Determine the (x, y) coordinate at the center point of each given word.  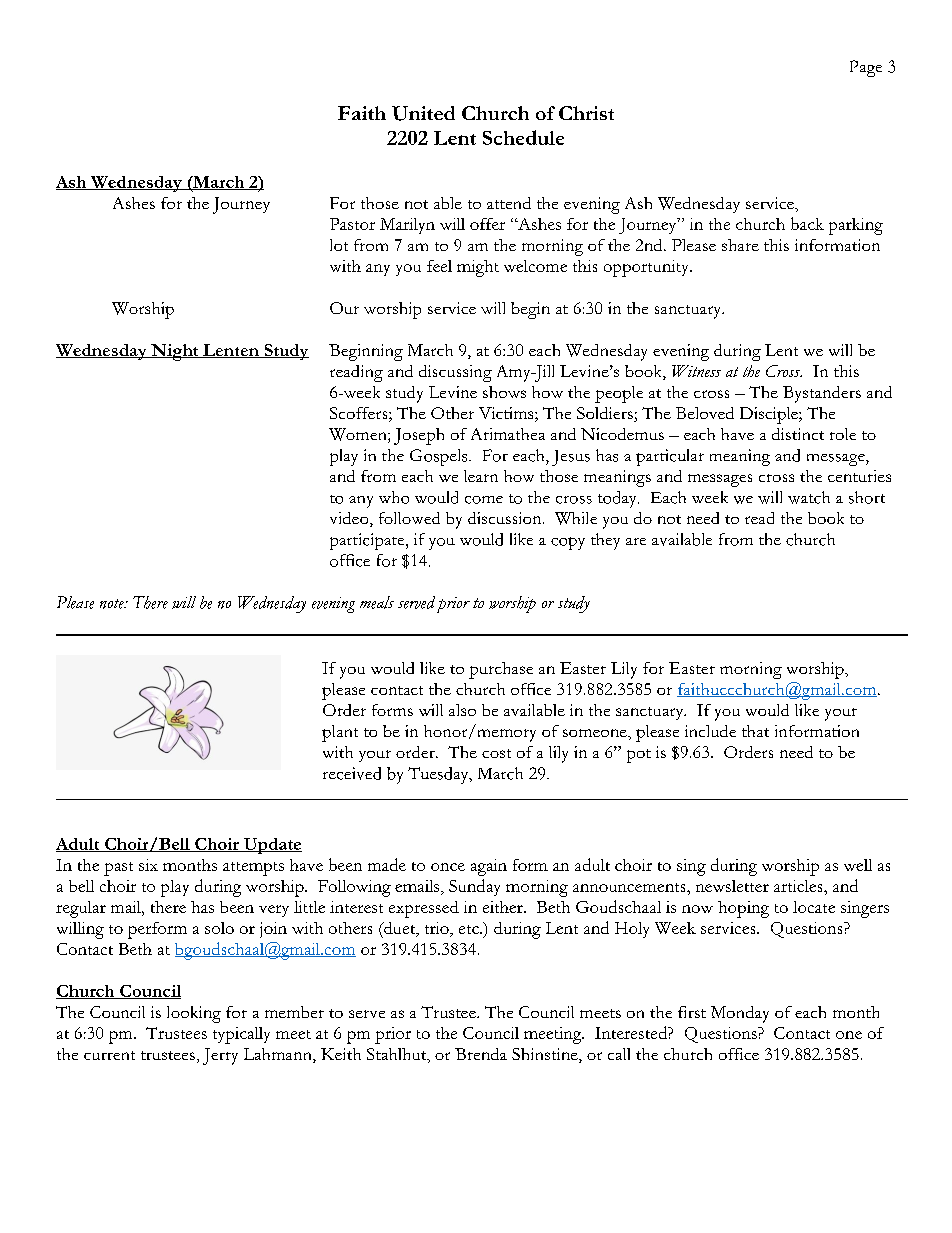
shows (504, 392)
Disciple (770, 415)
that (755, 731)
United (423, 113)
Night (175, 352)
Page (866, 68)
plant (340, 733)
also (462, 710)
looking (194, 1014)
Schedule (523, 137)
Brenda (481, 1054)
